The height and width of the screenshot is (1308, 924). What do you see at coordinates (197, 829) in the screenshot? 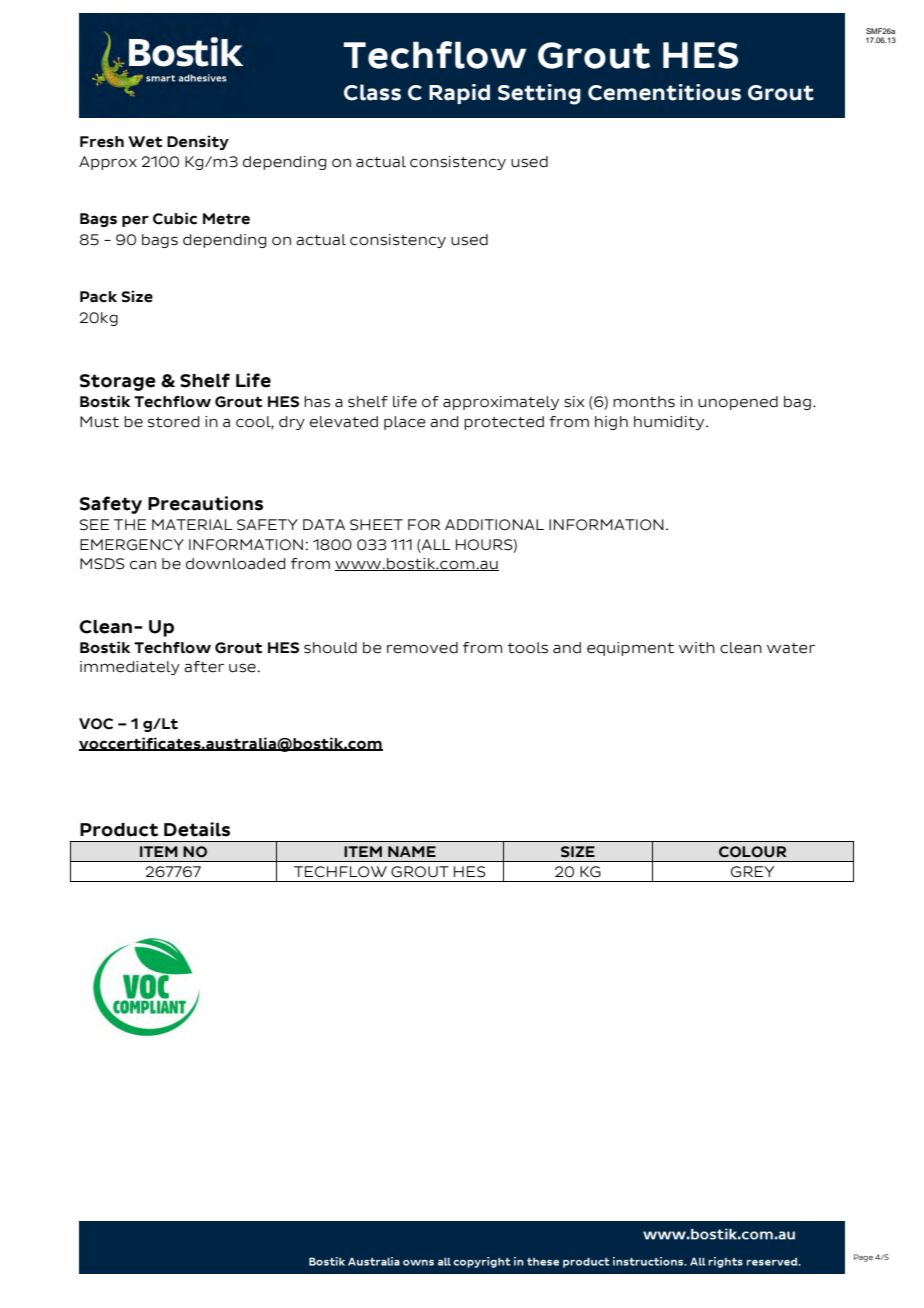
I see `Details` at bounding box center [197, 829].
